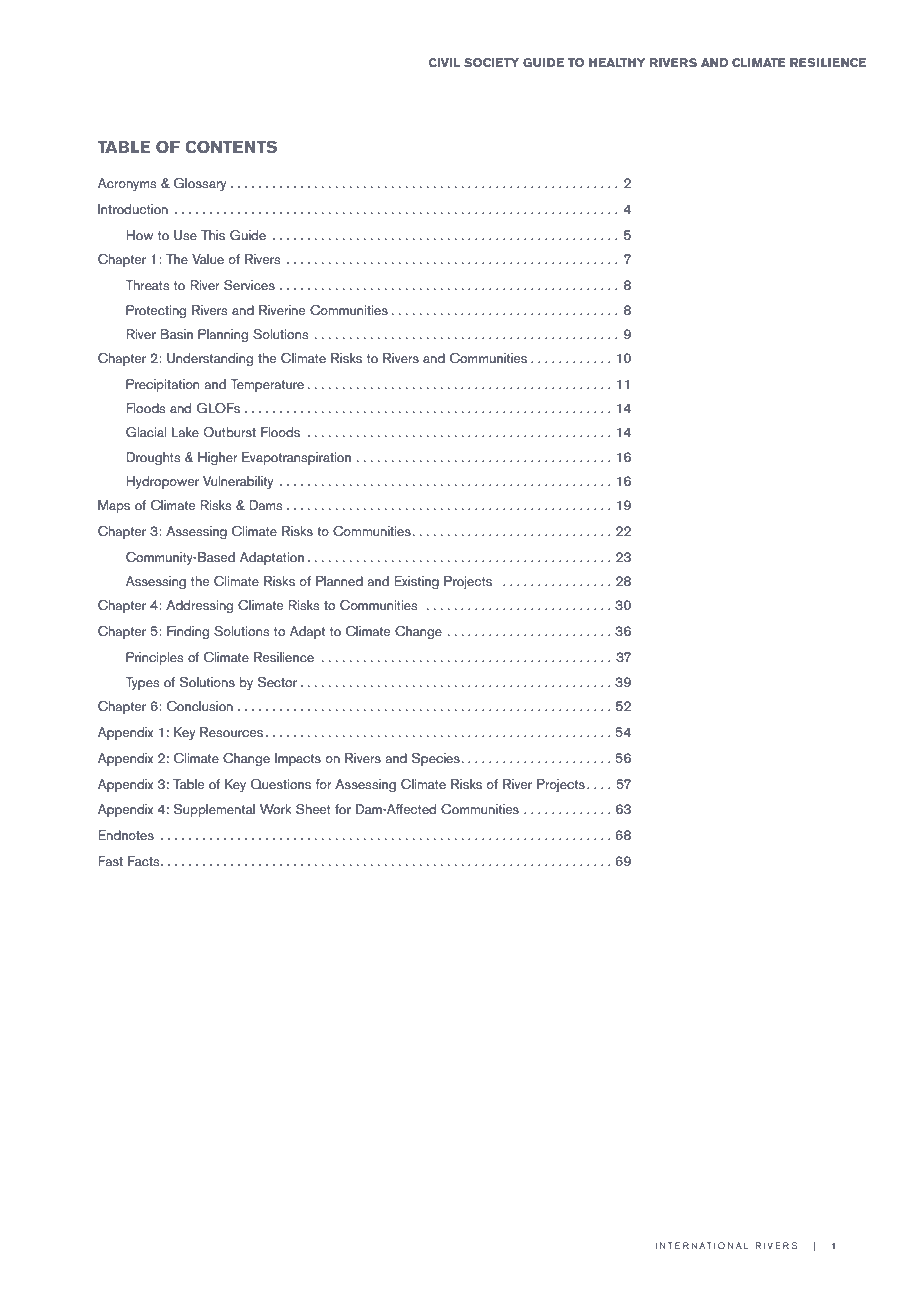 The image size is (924, 1308). Describe the element at coordinates (126, 835) in the document. I see `Endnotes` at that location.
